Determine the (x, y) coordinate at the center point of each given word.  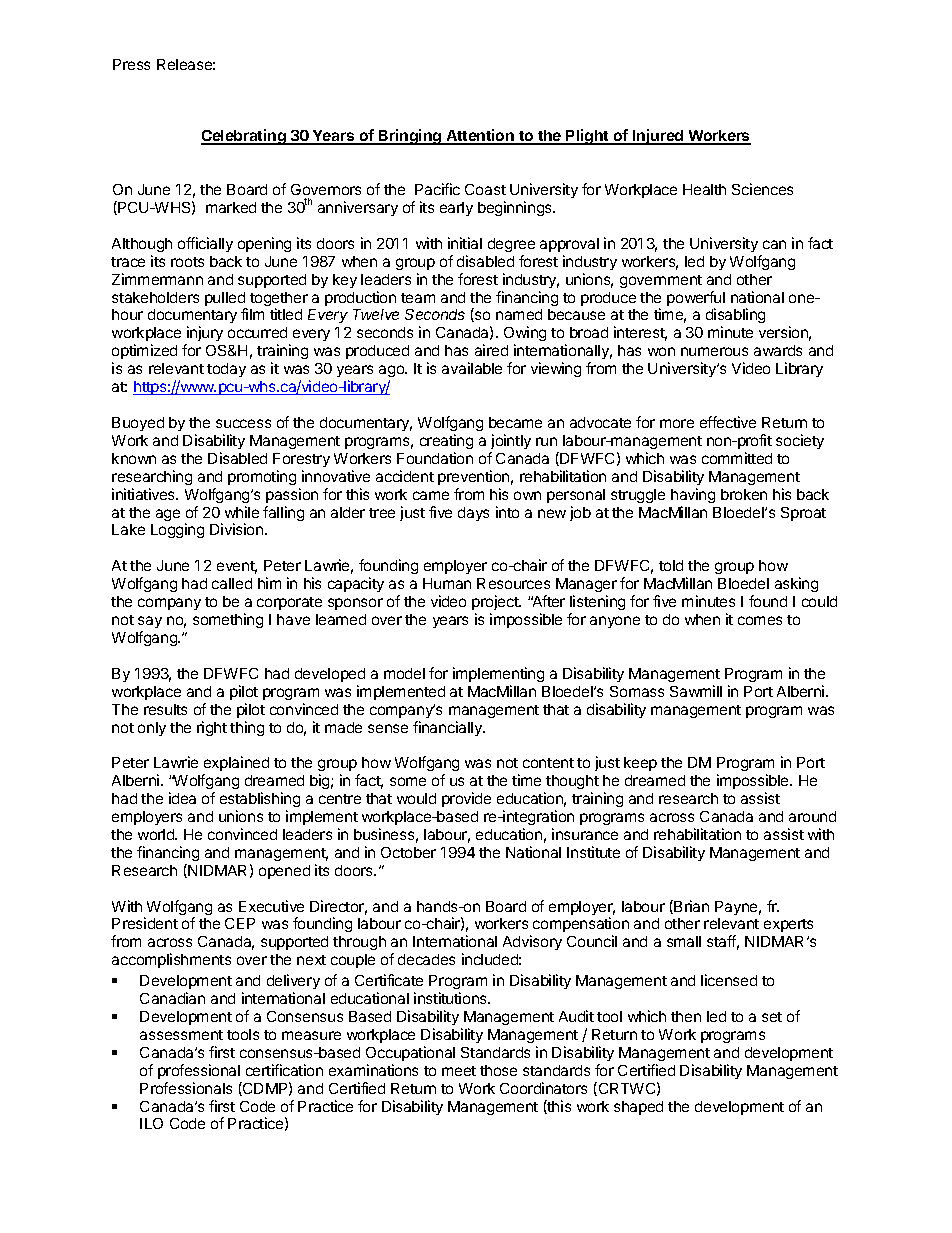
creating (446, 441)
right (212, 728)
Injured (658, 137)
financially (448, 728)
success (243, 423)
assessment (181, 1035)
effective (728, 422)
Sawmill (696, 691)
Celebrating (244, 137)
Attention (480, 136)
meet (459, 1071)
